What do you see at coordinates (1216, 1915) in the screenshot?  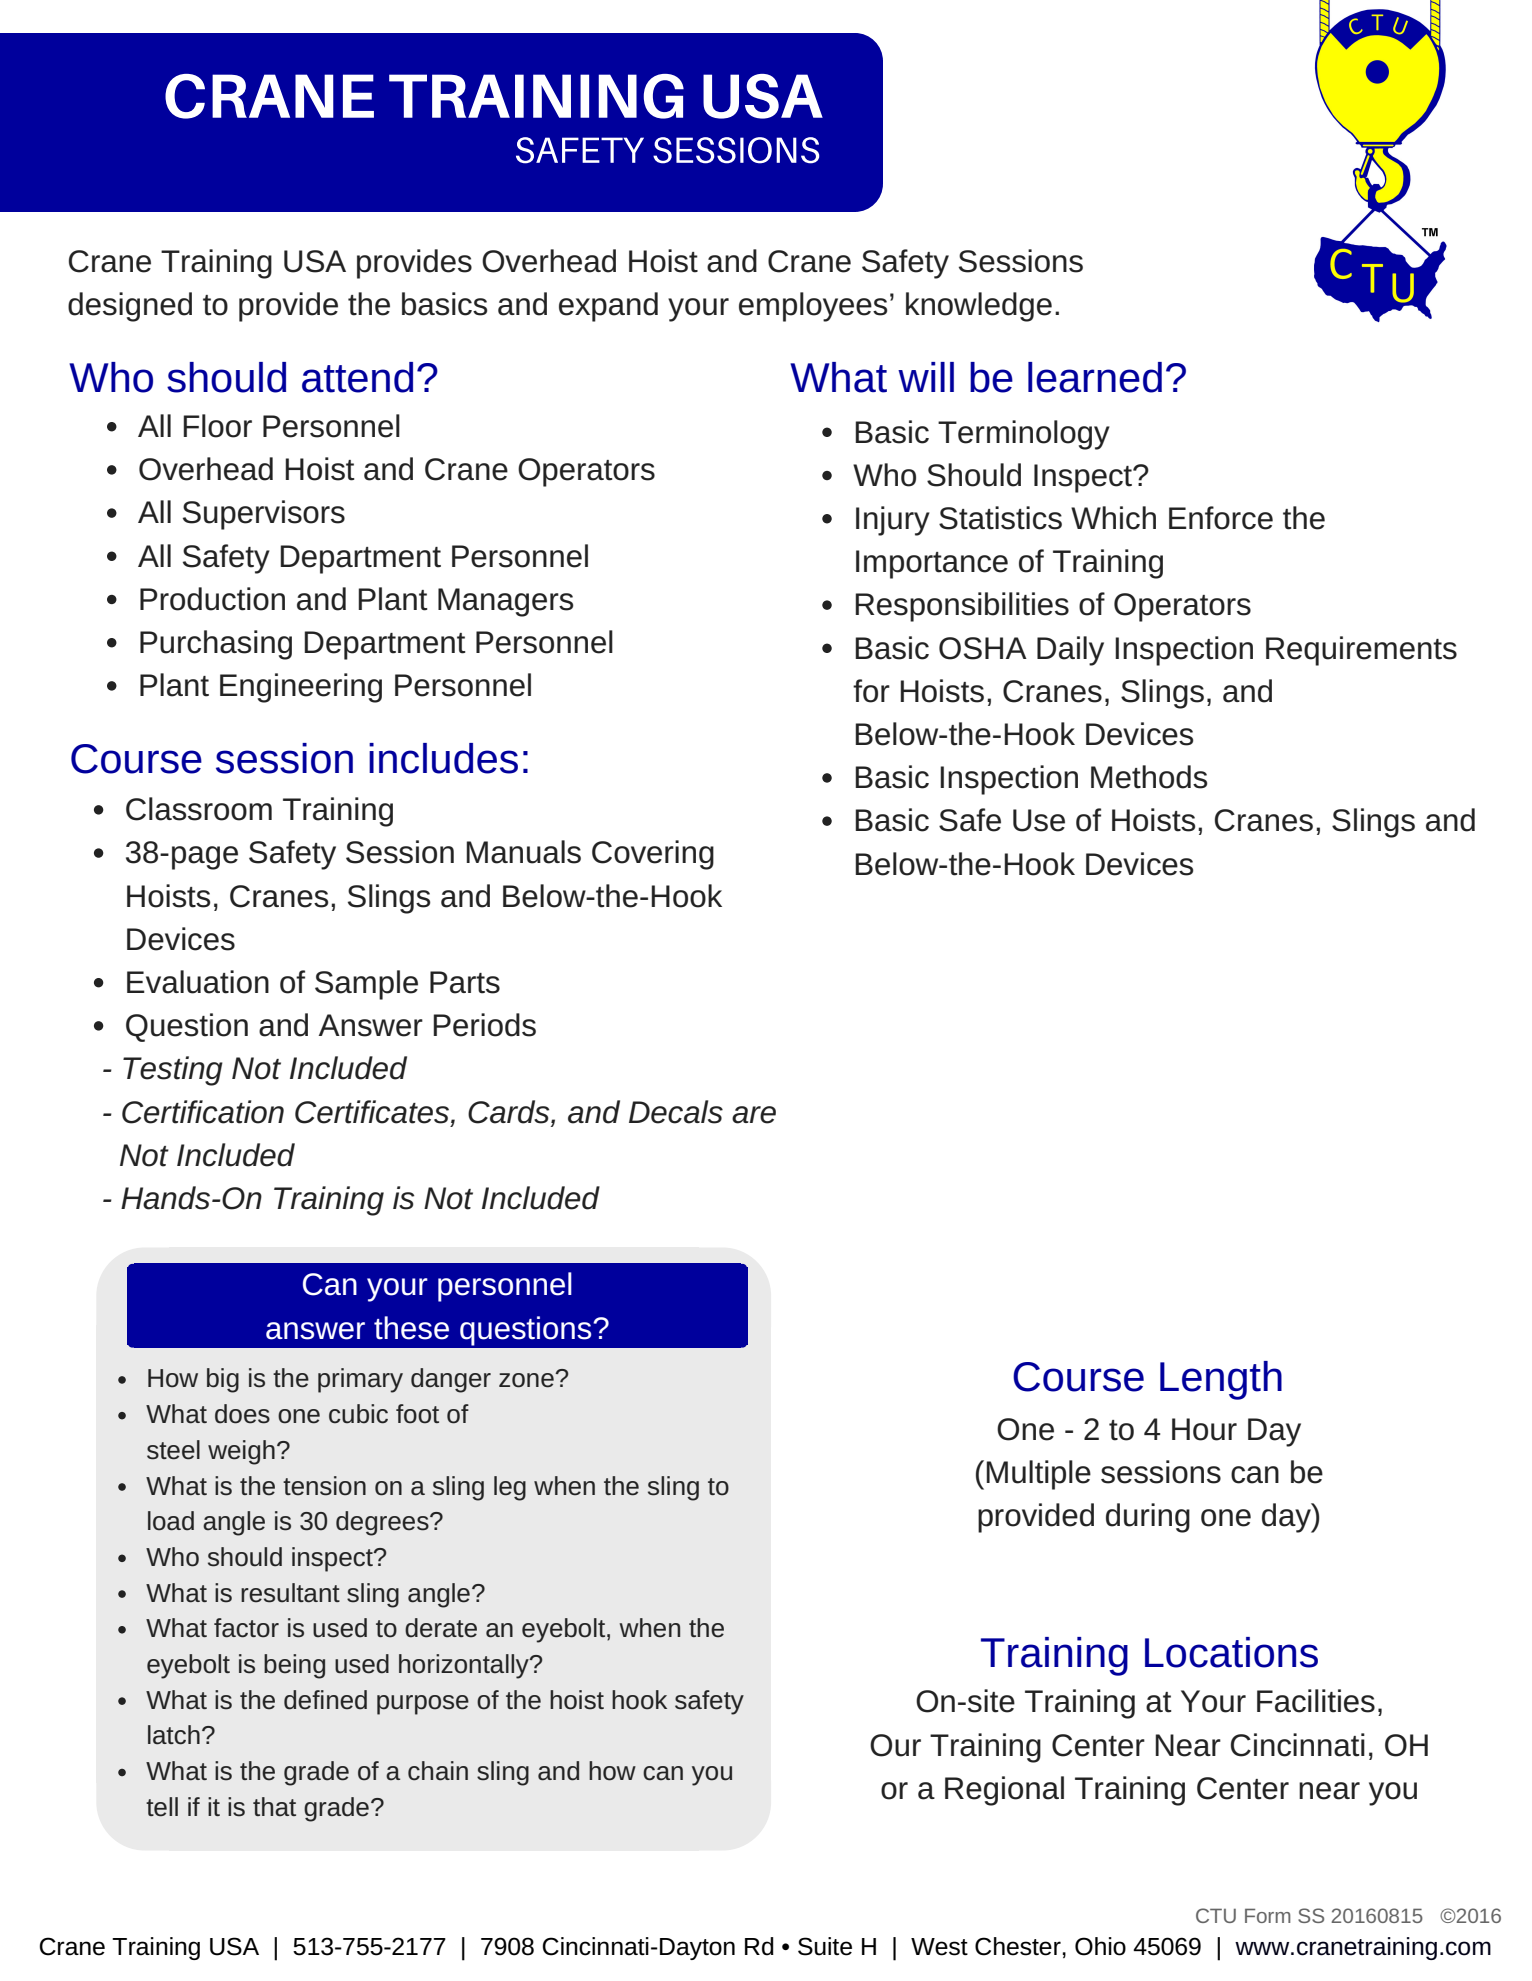 I see `CTU` at bounding box center [1216, 1915].
